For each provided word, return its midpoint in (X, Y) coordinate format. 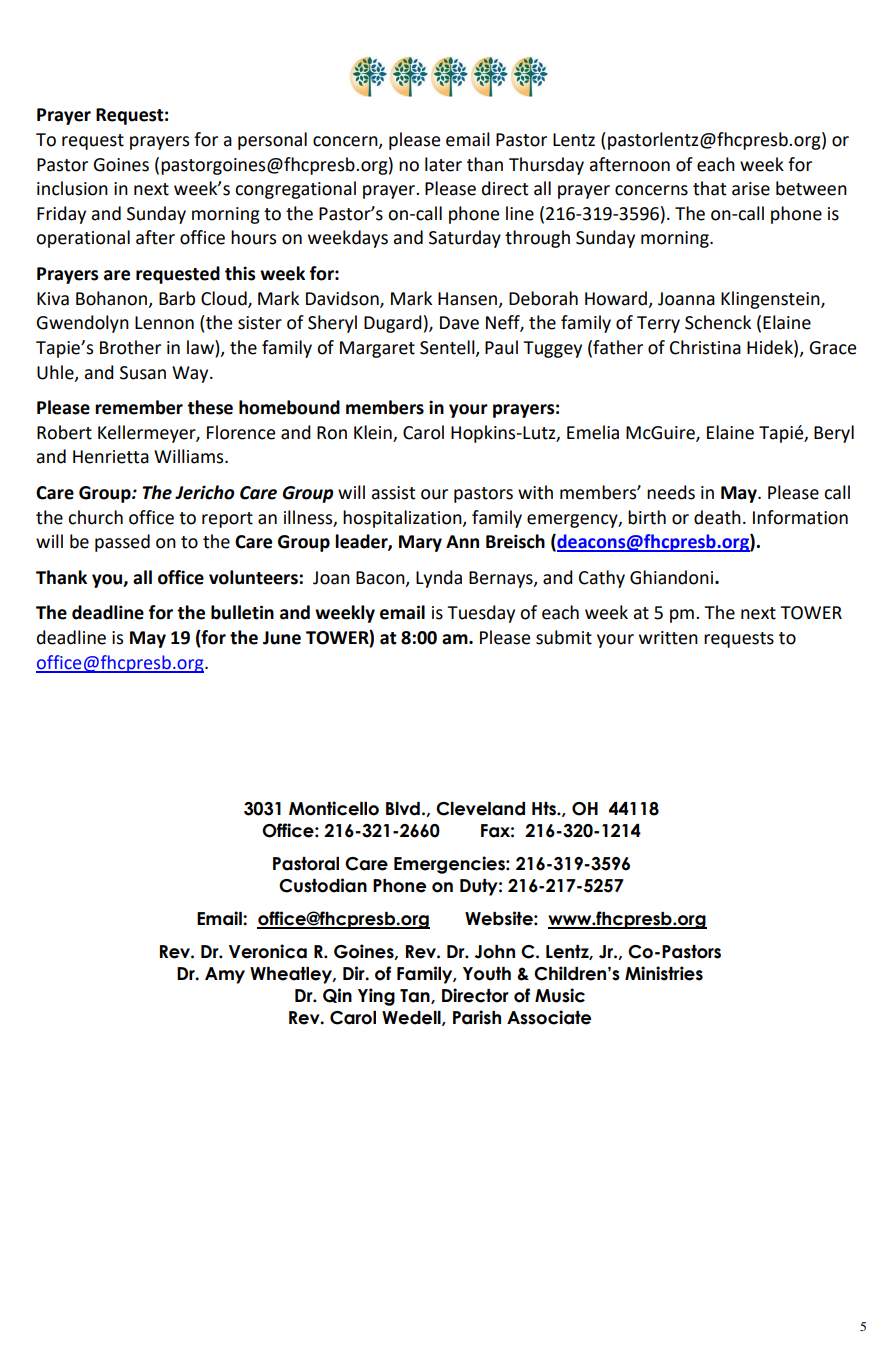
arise (751, 189)
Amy (225, 975)
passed (122, 543)
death (717, 517)
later (443, 164)
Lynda (439, 579)
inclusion (72, 188)
